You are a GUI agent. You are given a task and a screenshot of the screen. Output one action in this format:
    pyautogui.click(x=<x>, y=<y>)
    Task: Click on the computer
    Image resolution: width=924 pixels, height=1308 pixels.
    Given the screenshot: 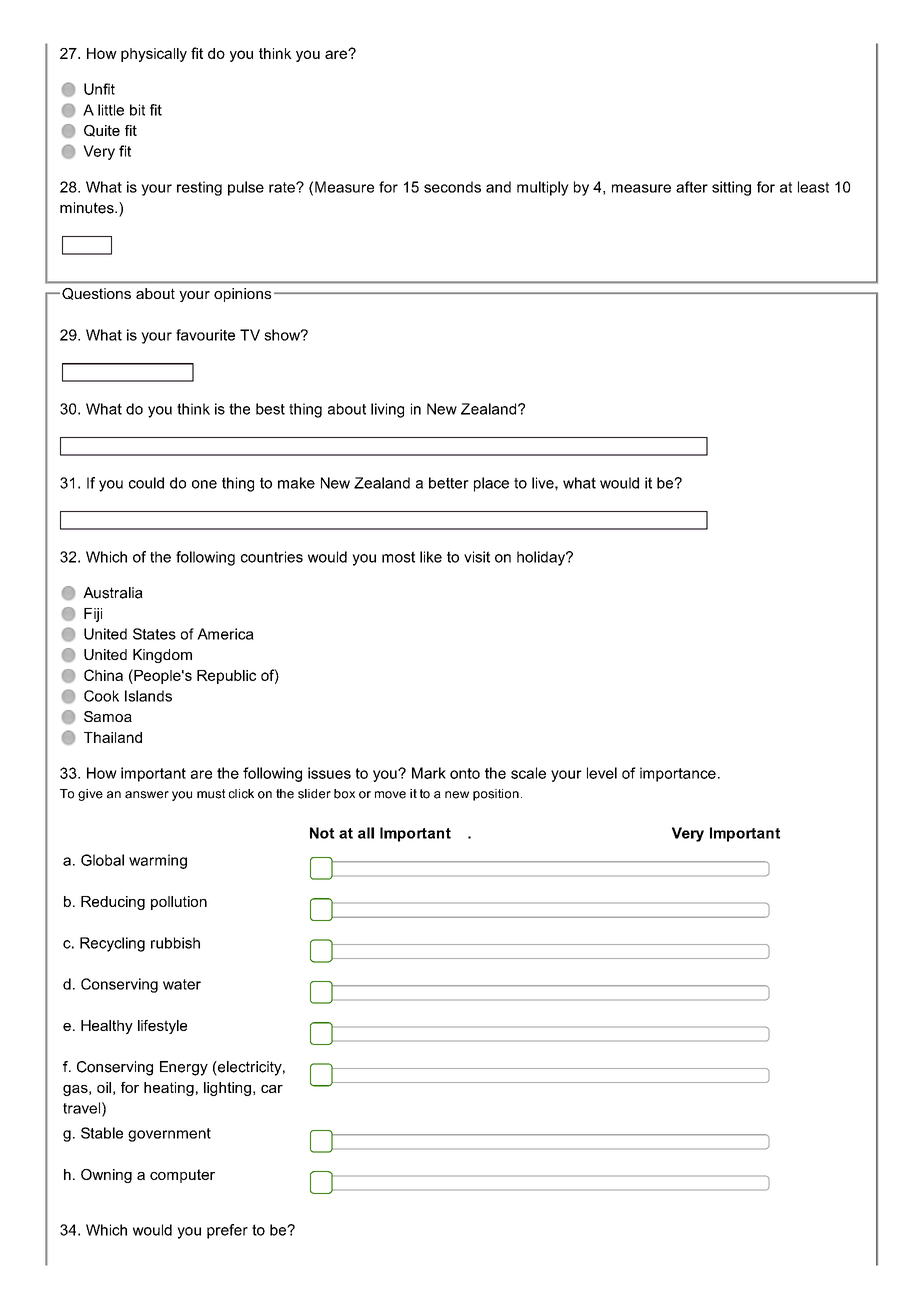 What is the action you would take?
    pyautogui.click(x=182, y=1176)
